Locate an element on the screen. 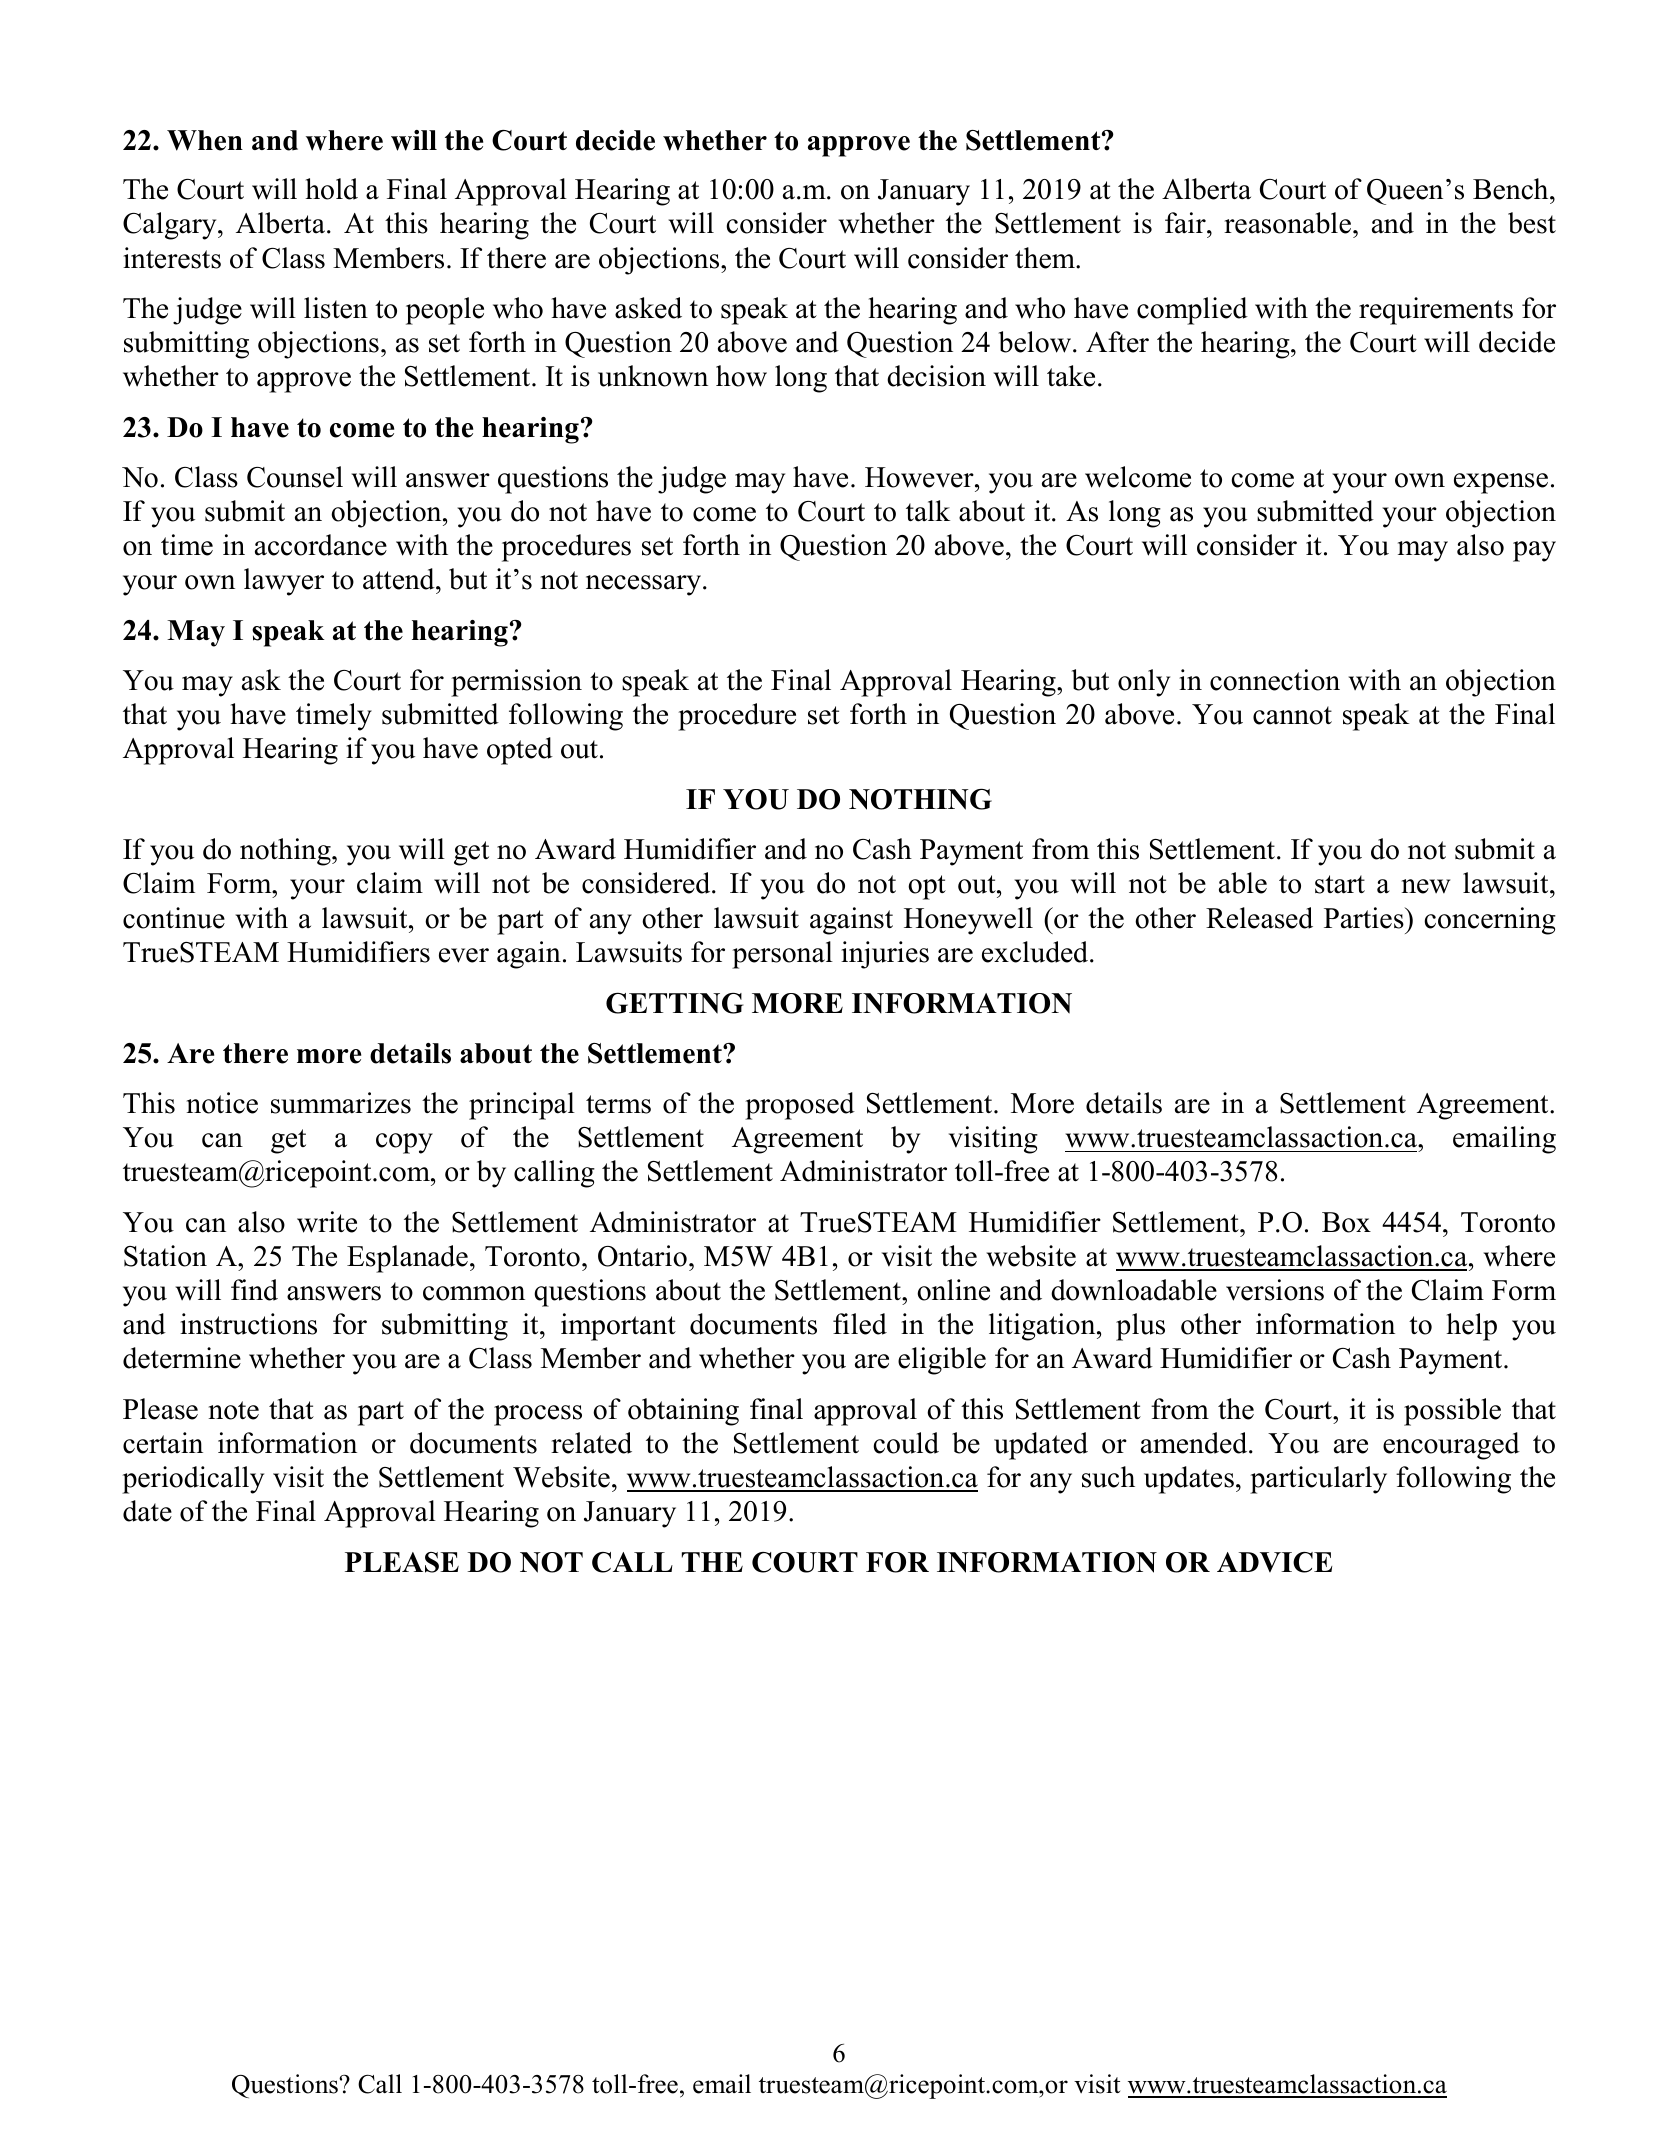  summarizes is located at coordinates (341, 1103).
